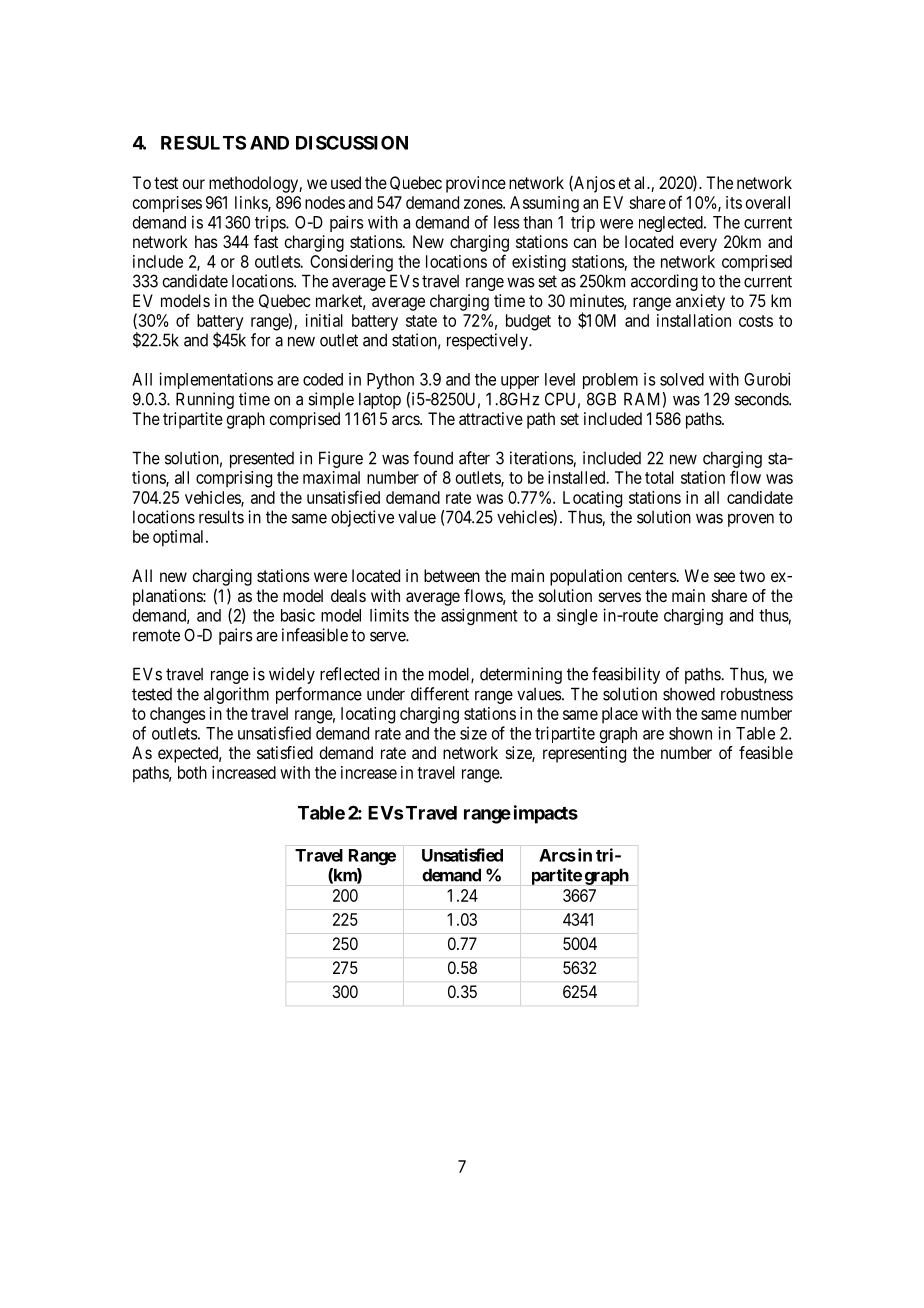 The image size is (924, 1308). What do you see at coordinates (193, 184) in the screenshot?
I see `our` at bounding box center [193, 184].
